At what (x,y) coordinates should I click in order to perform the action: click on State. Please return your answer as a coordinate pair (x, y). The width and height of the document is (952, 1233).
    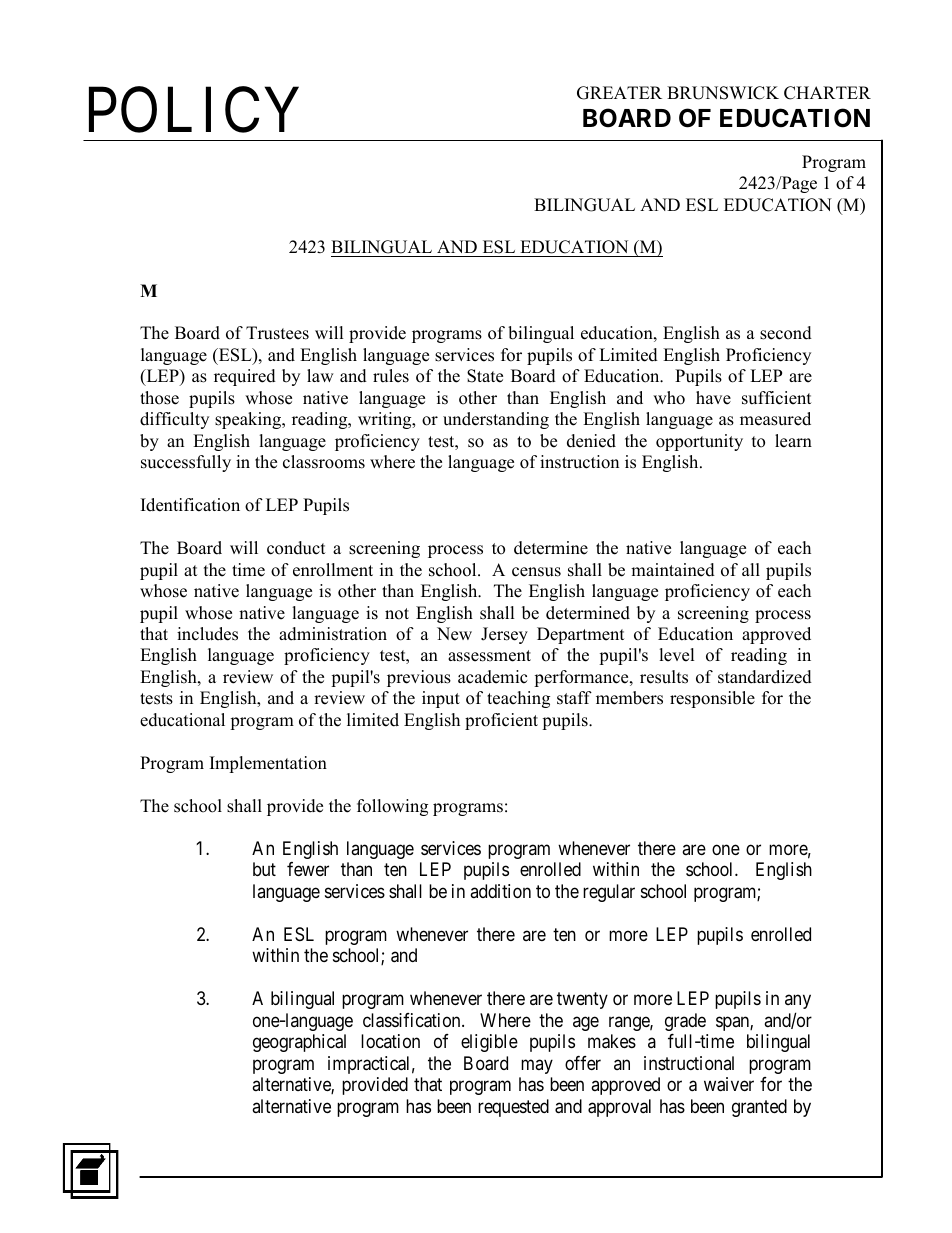
    Looking at the image, I should click on (485, 376).
